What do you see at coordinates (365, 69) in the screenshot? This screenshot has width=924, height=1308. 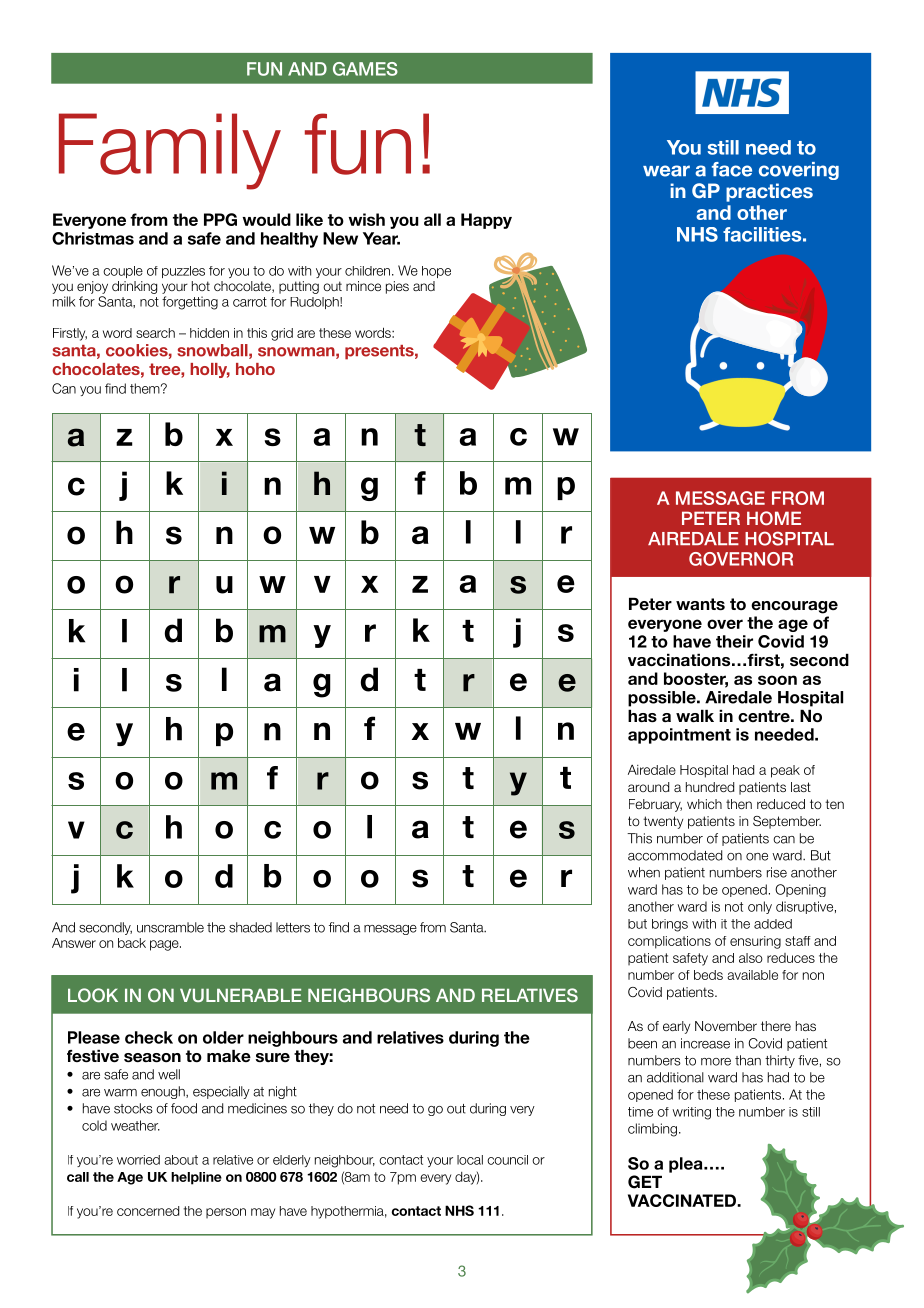 I see `GAMES` at bounding box center [365, 69].
